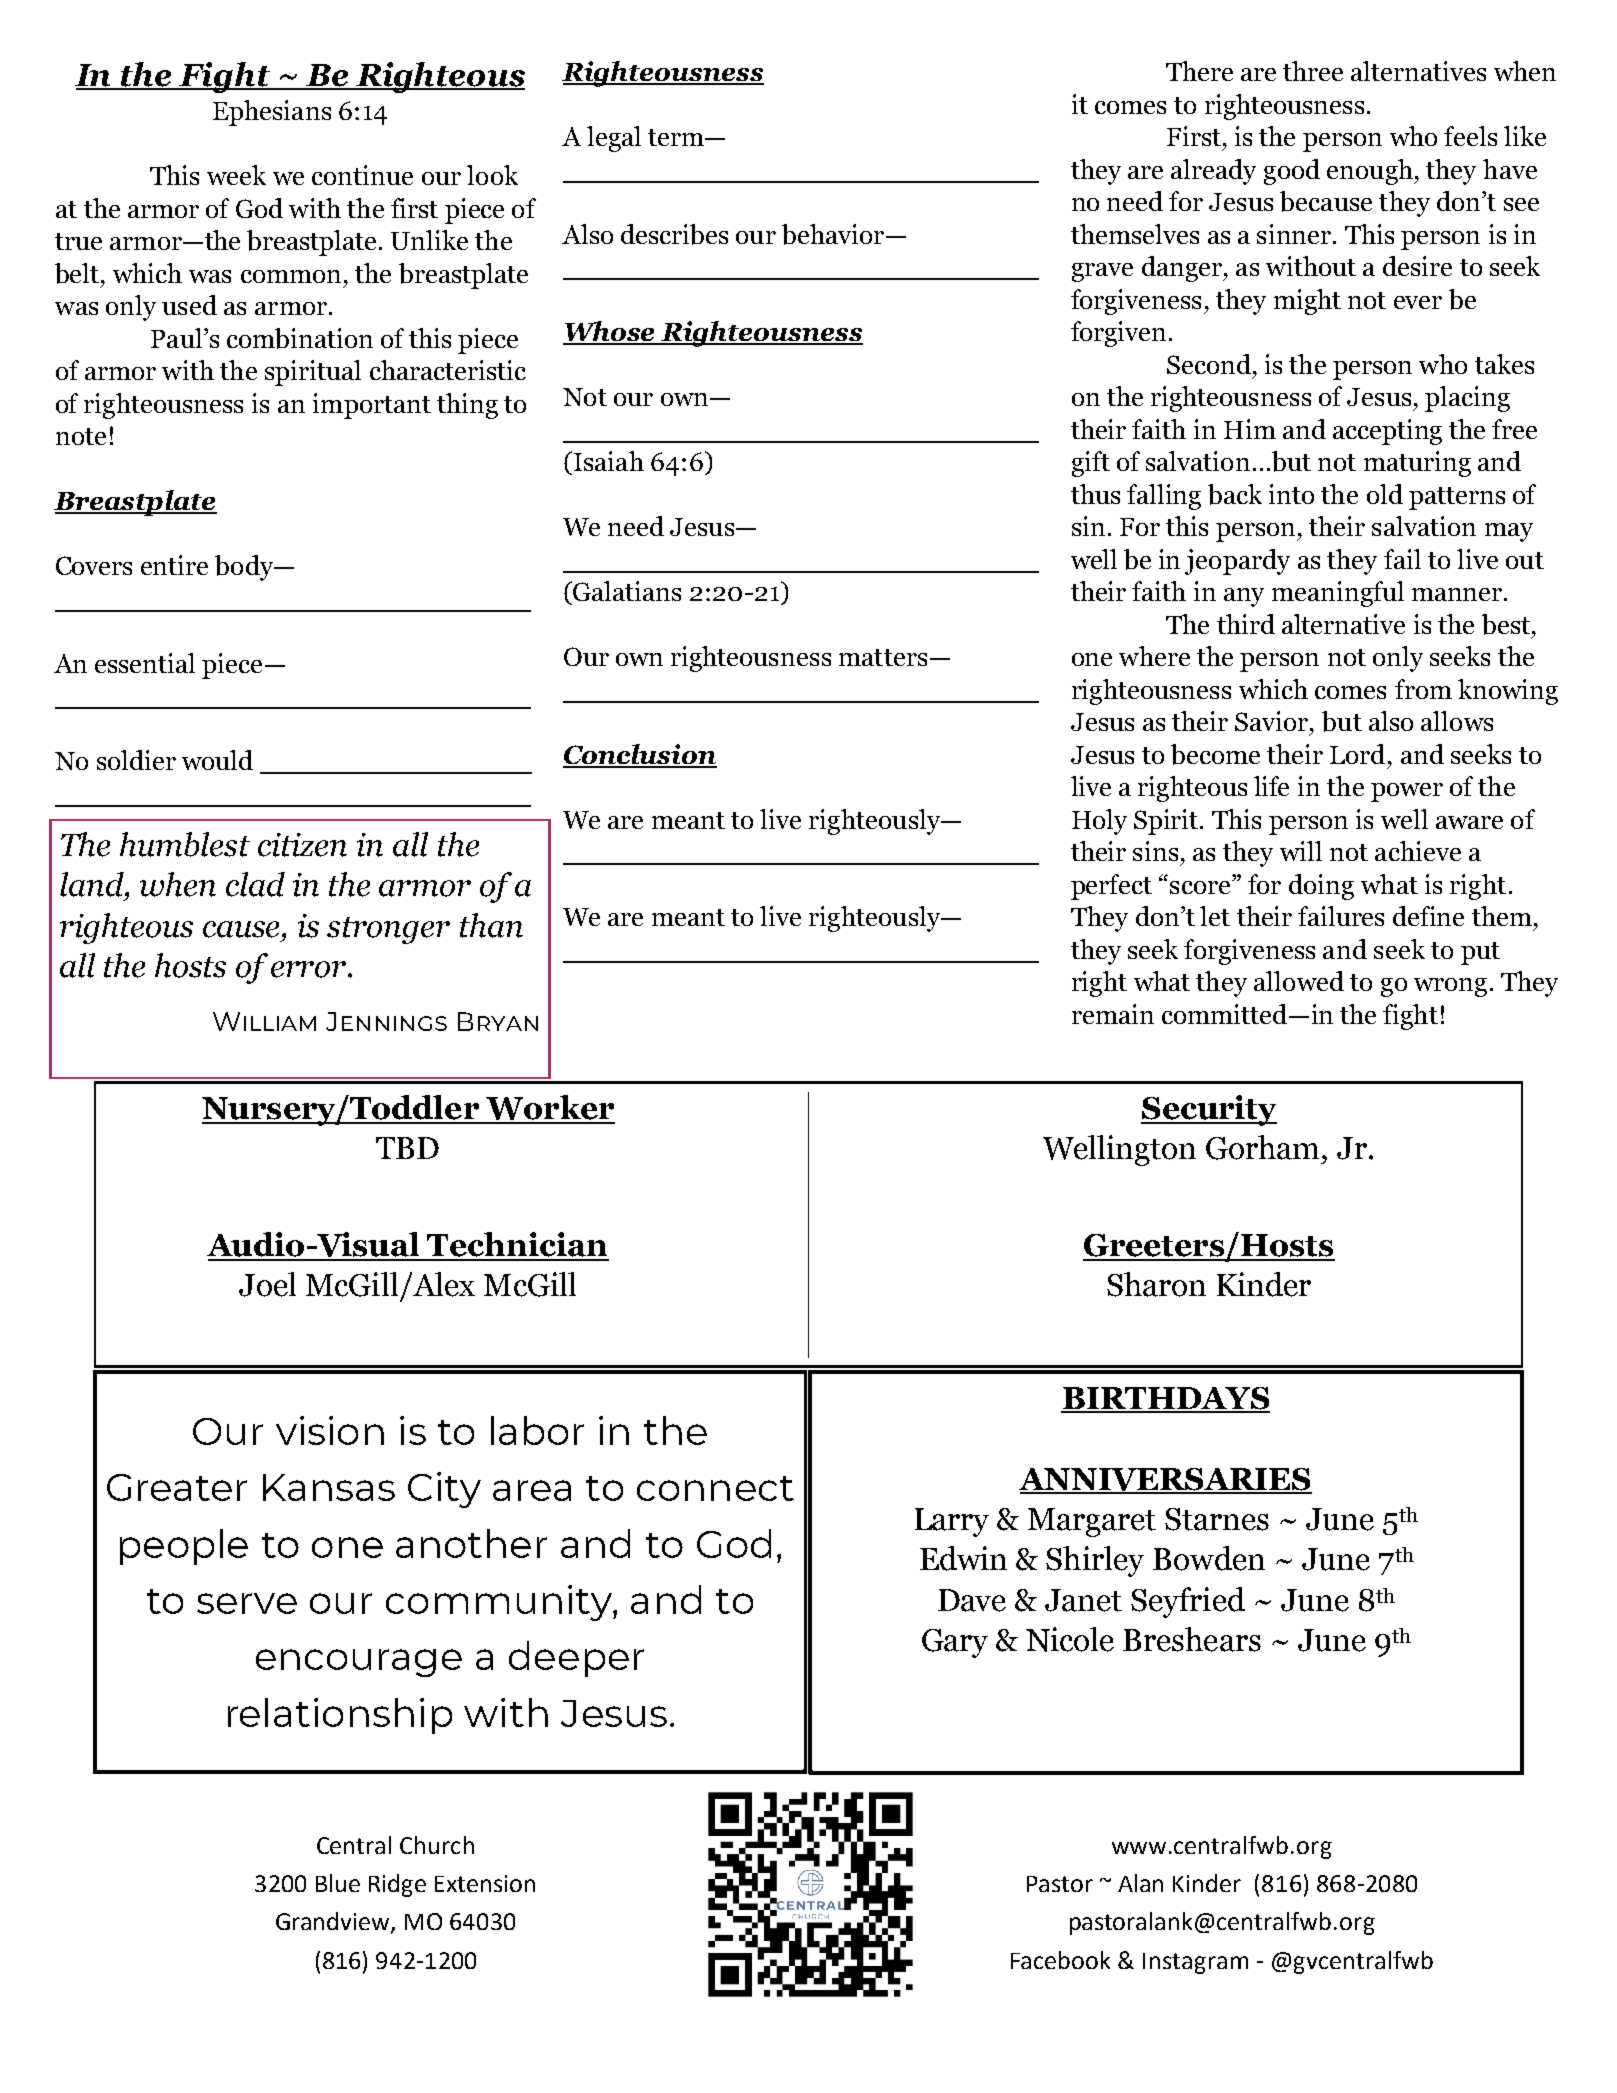  What do you see at coordinates (1371, 172) in the page?
I see `enough` at bounding box center [1371, 172].
